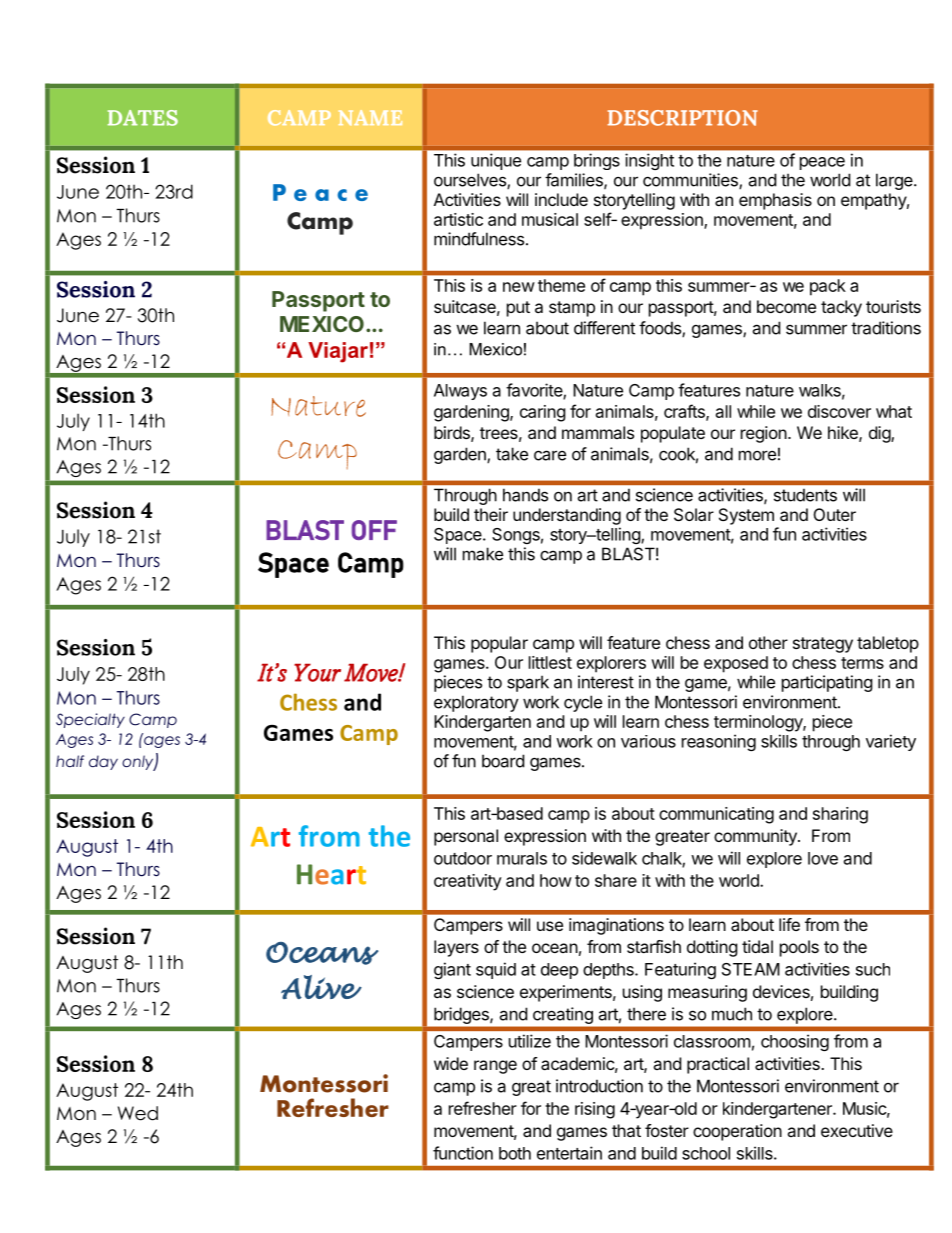  I want to click on Specialty, so click(90, 720).
